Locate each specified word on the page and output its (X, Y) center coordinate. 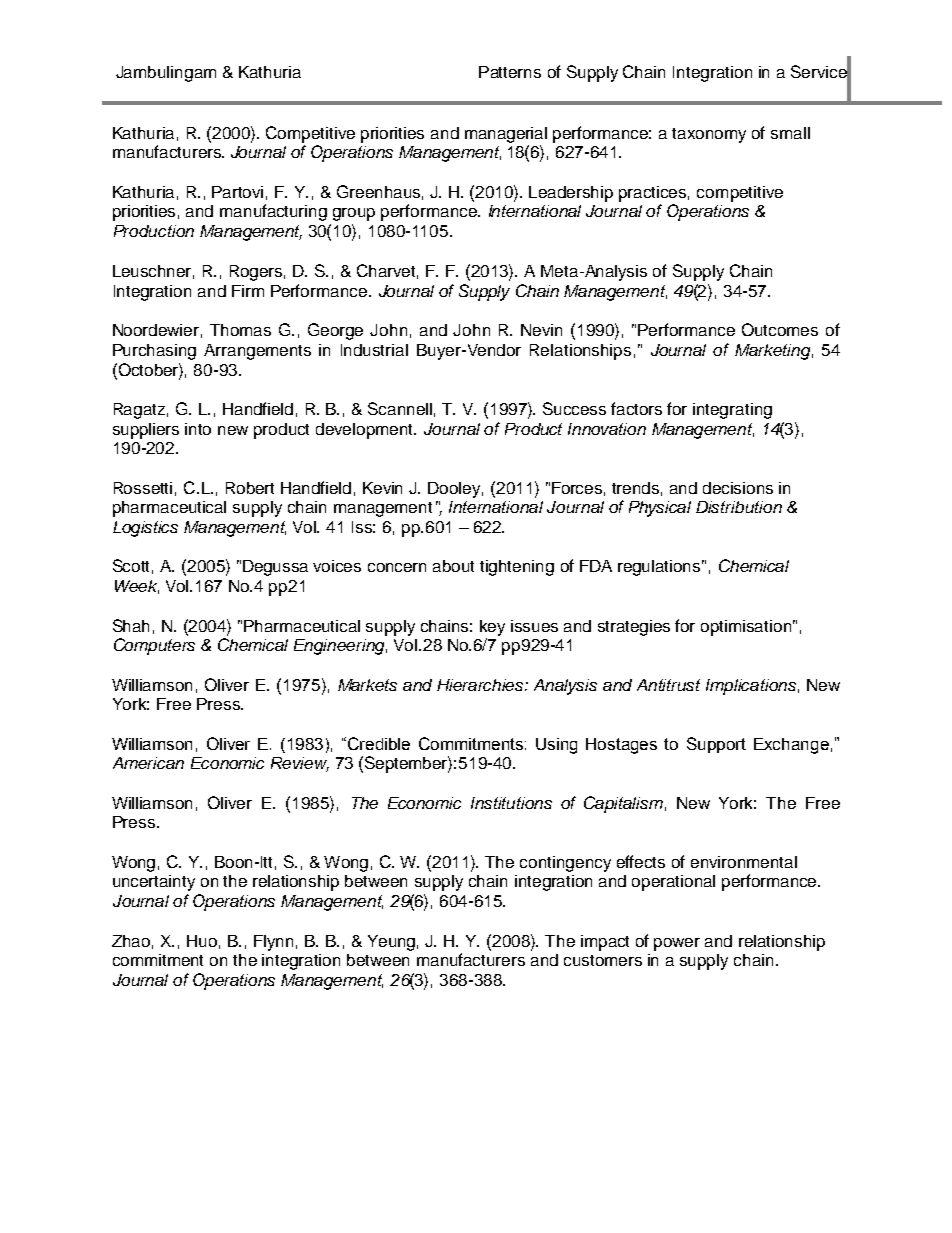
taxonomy (709, 135)
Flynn (273, 943)
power (677, 944)
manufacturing (273, 212)
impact (605, 943)
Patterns (510, 72)
